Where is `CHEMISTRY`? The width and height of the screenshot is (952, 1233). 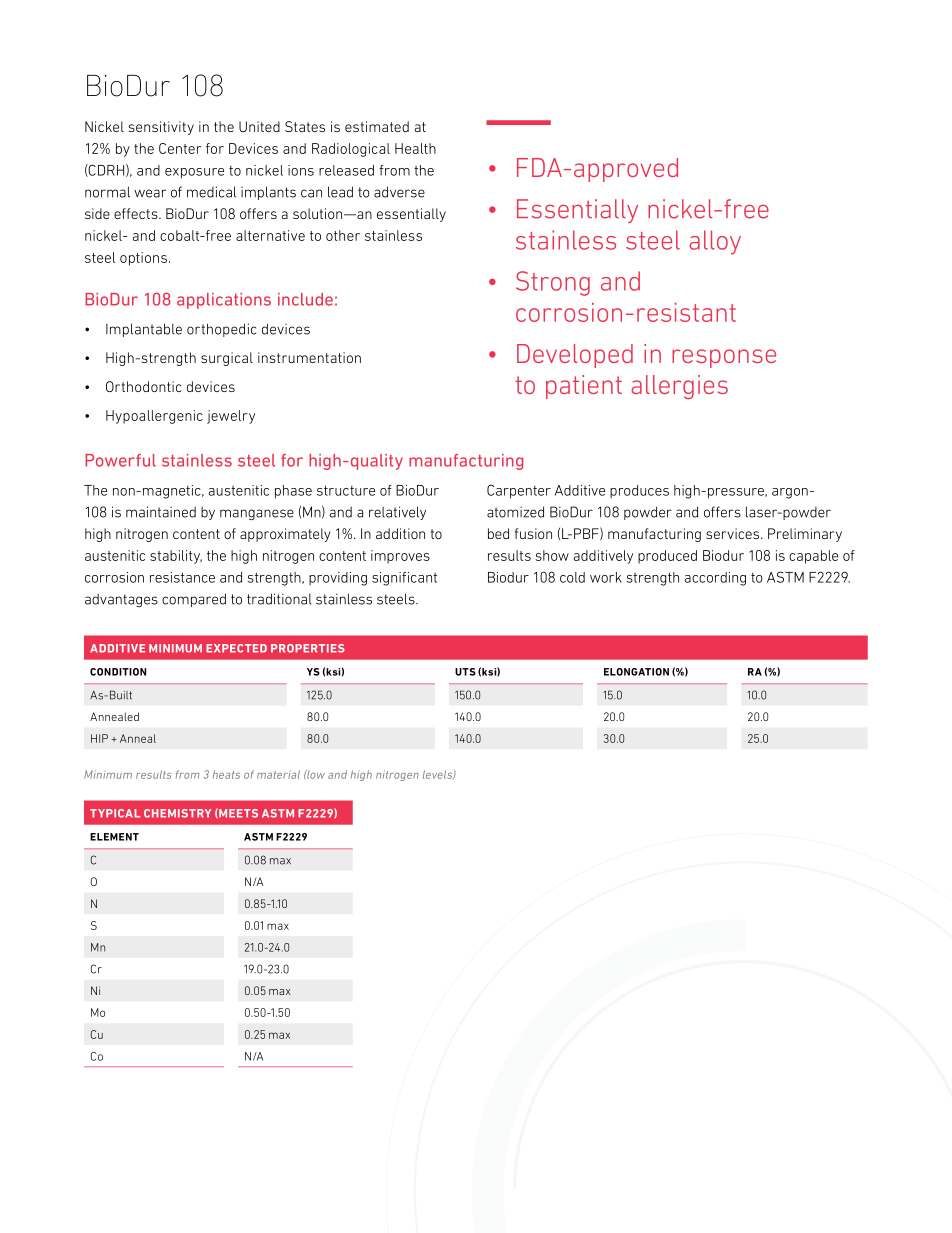 CHEMISTRY is located at coordinates (177, 813).
